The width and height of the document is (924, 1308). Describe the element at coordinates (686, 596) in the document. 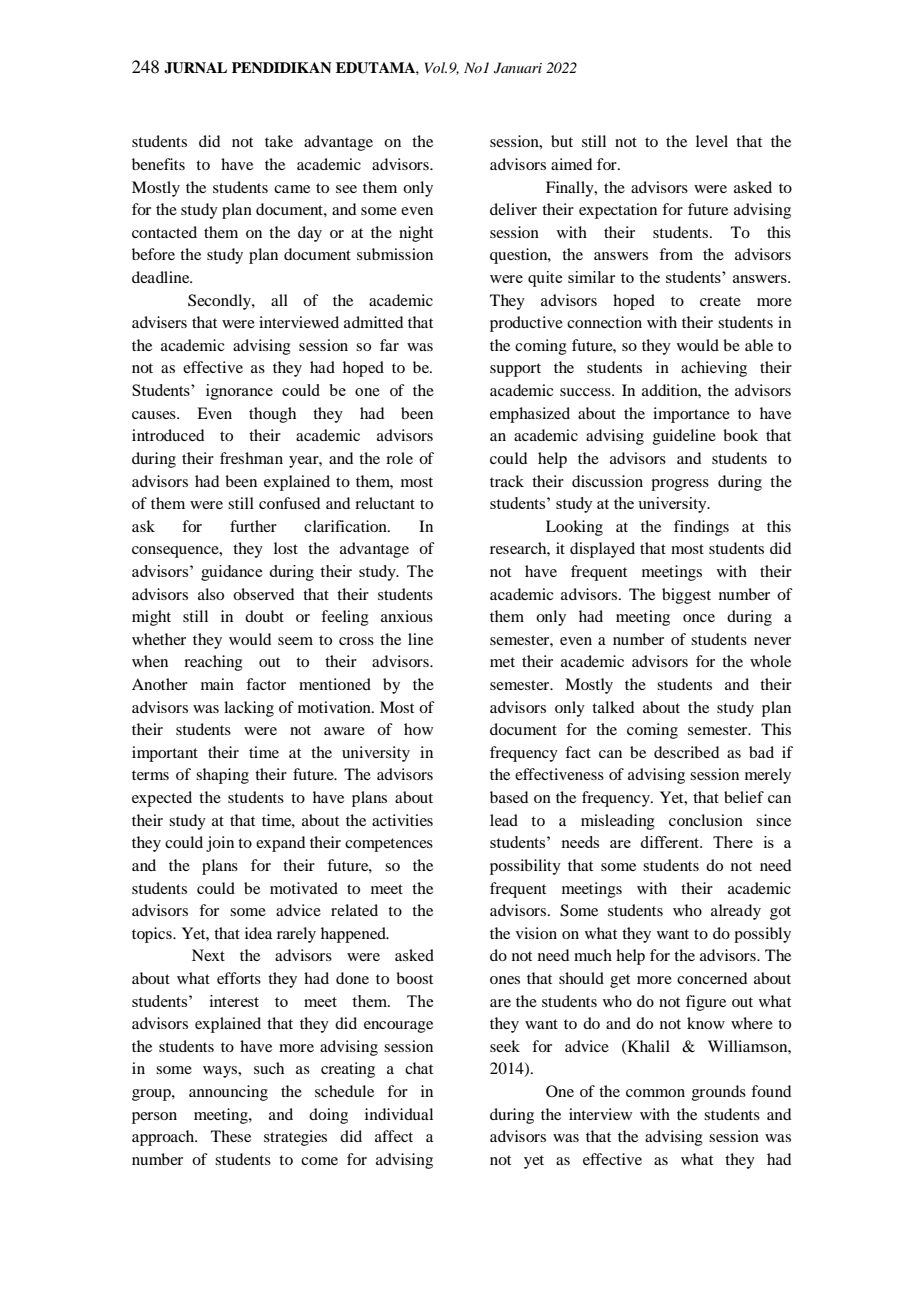

I see `biggest` at that location.
